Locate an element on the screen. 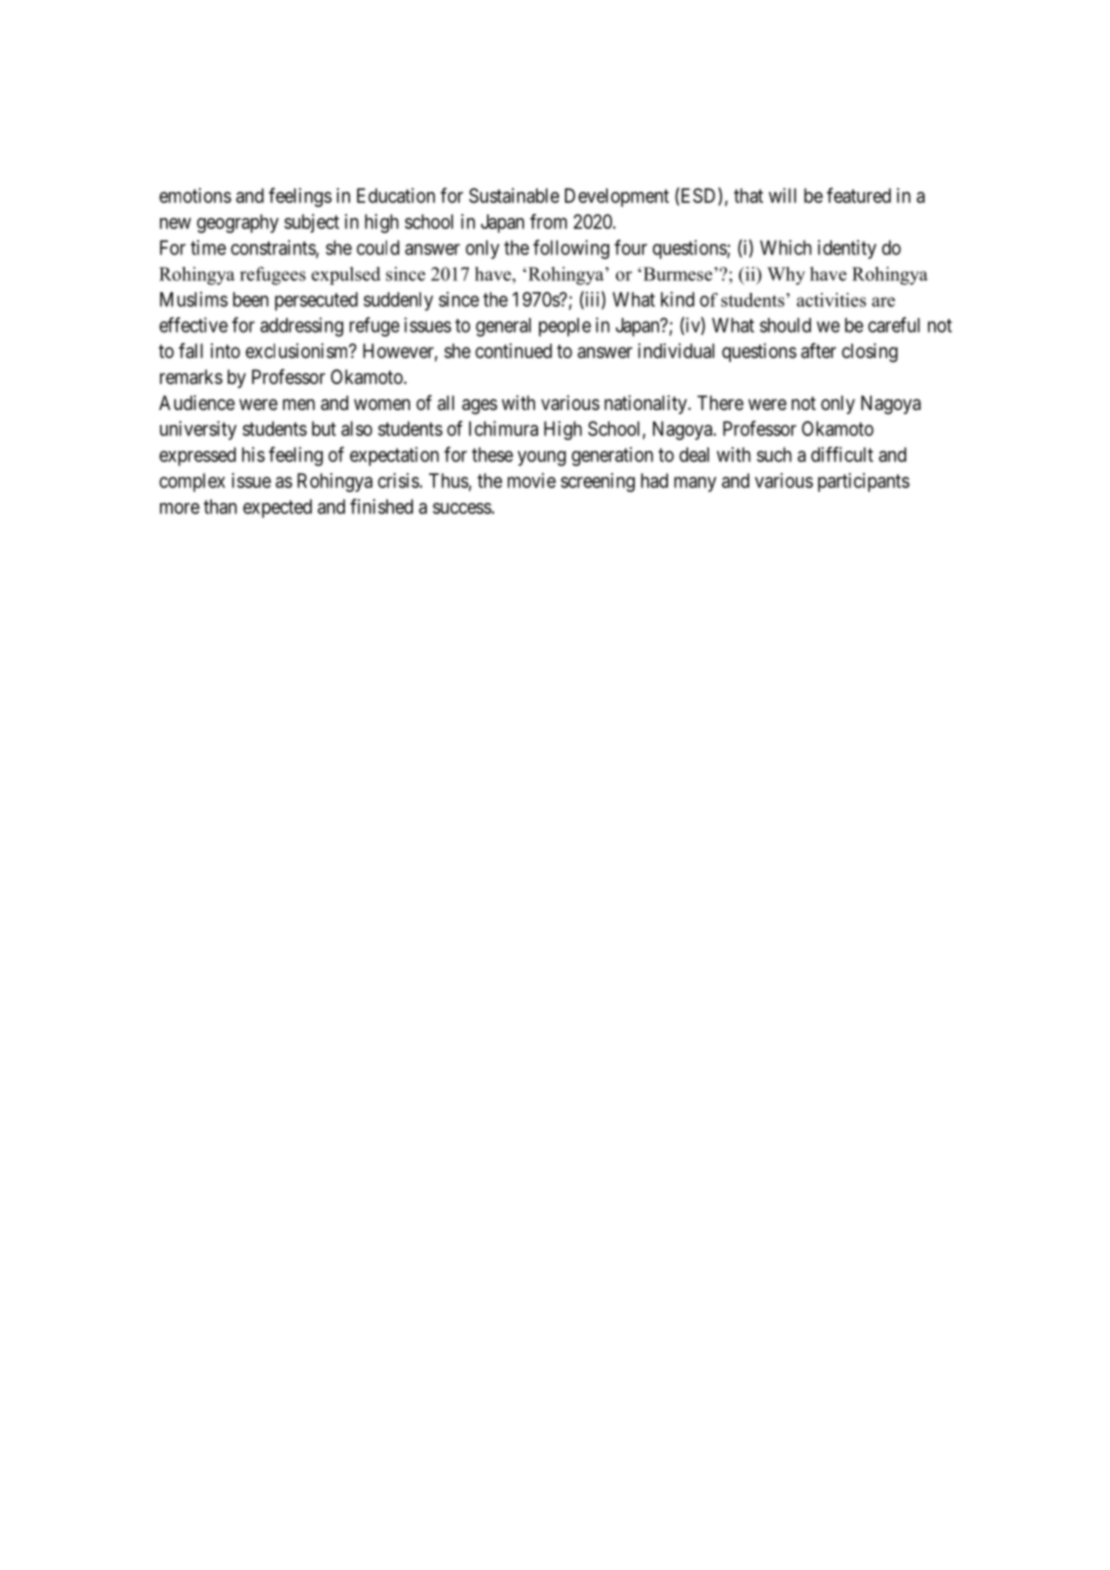  but is located at coordinates (324, 428).
